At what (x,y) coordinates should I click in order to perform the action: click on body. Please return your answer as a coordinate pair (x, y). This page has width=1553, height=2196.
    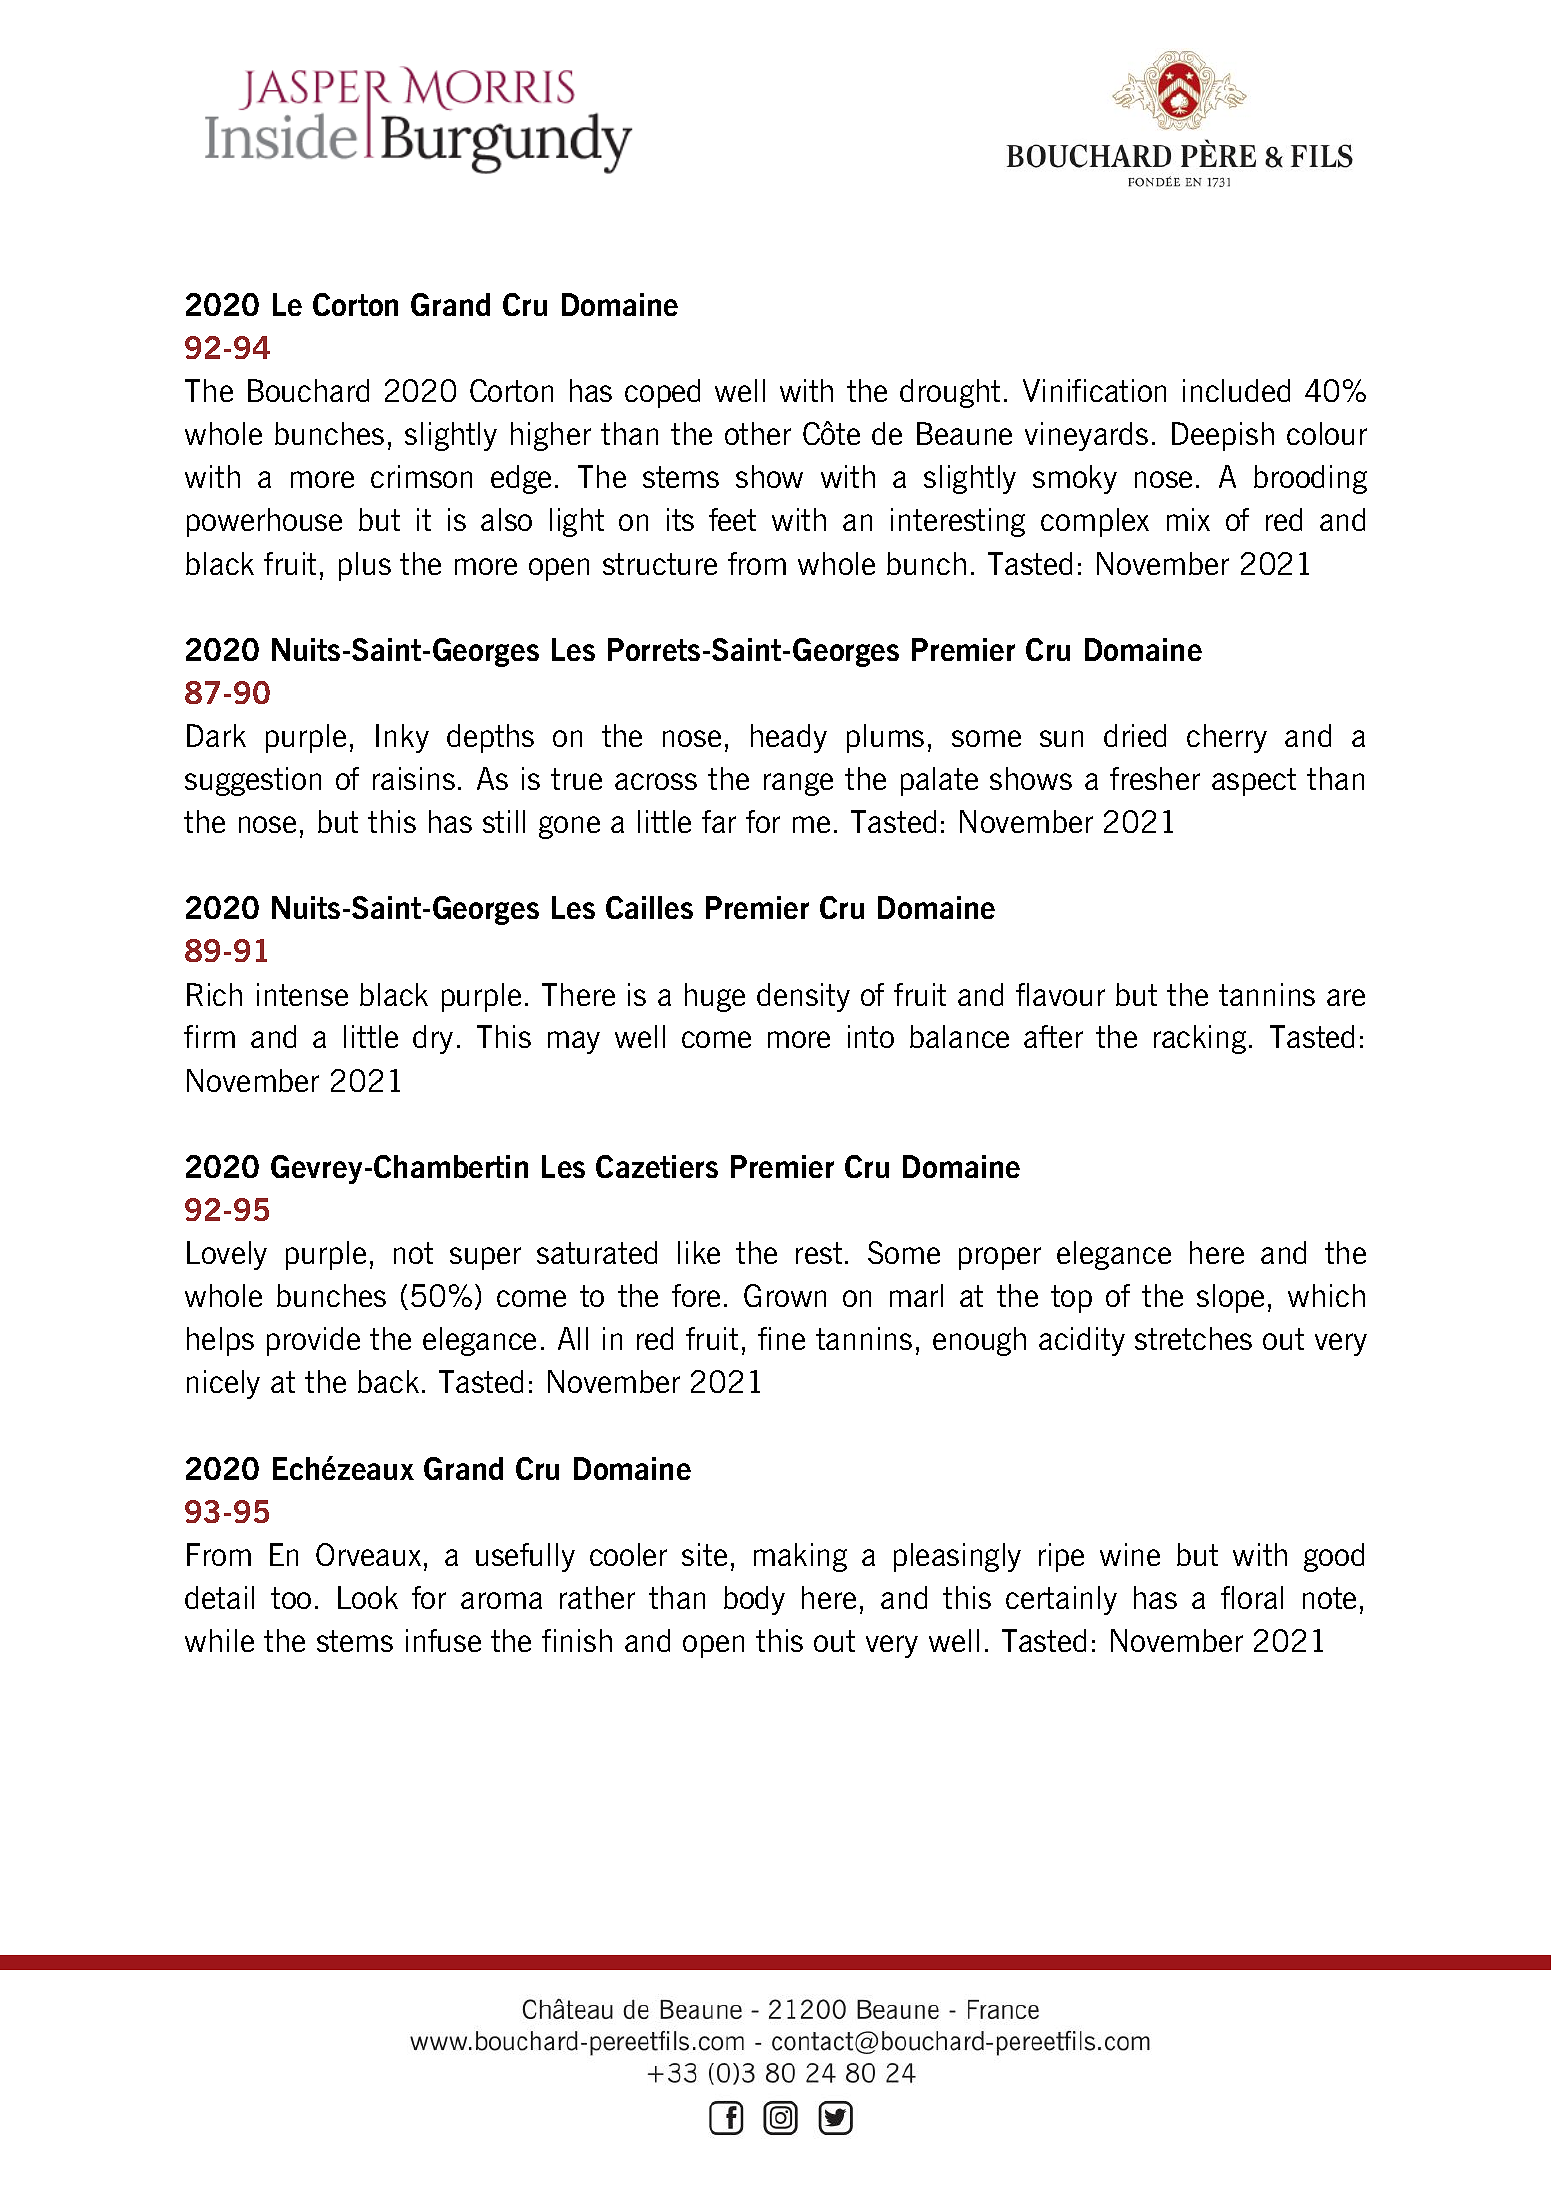
    Looking at the image, I should click on (754, 1600).
